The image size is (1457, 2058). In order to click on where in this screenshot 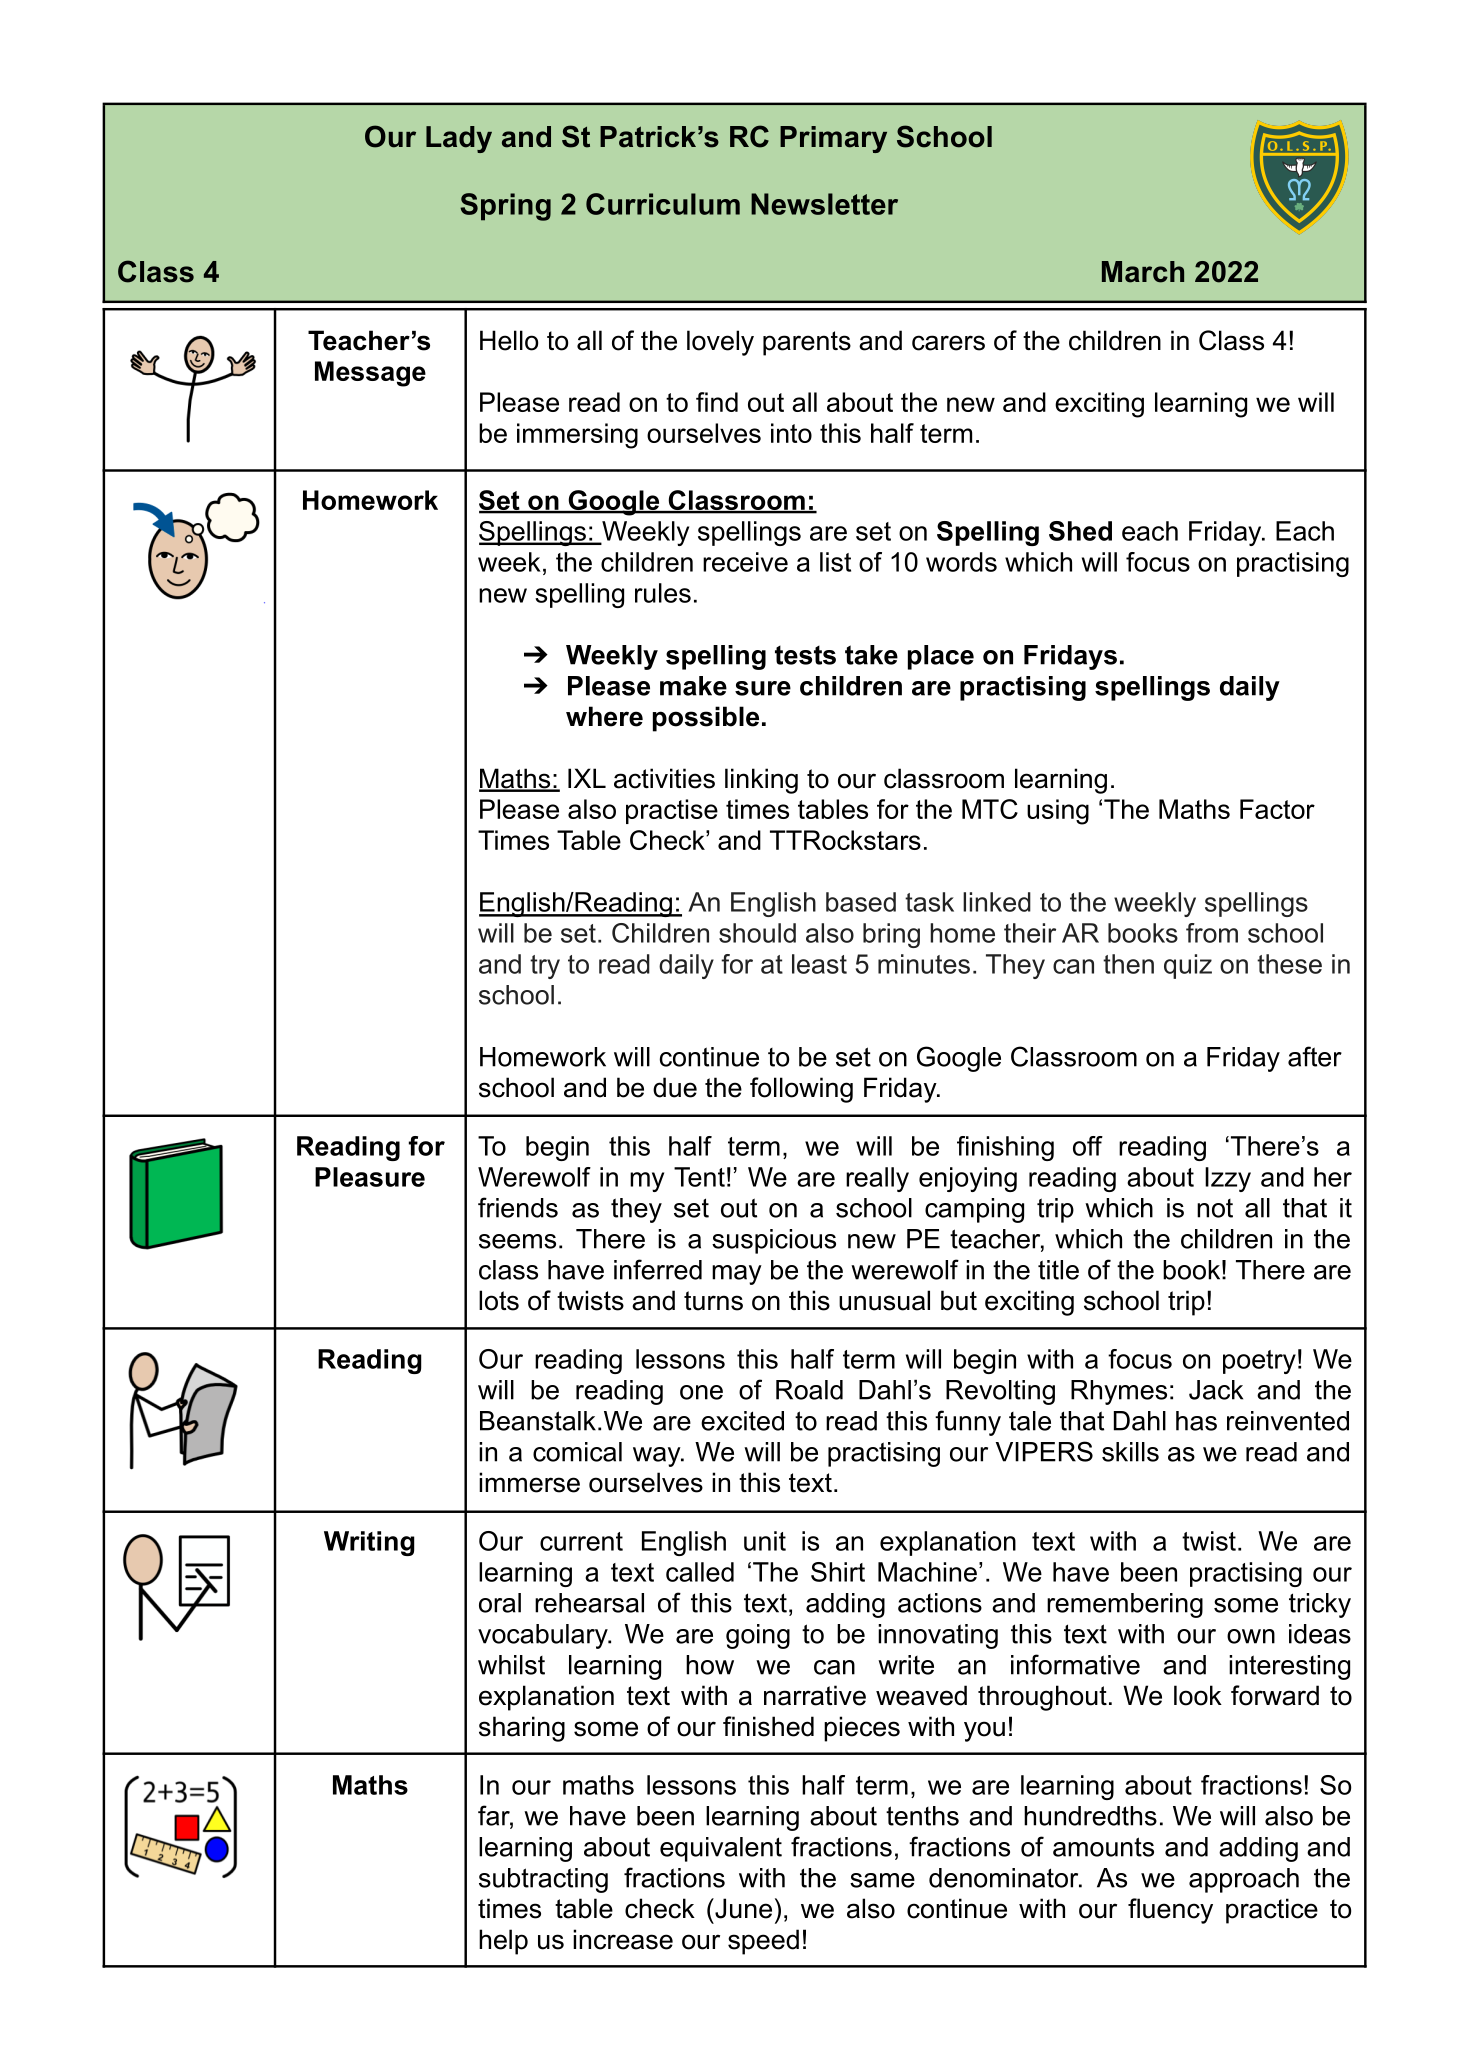, I will do `click(604, 716)`.
